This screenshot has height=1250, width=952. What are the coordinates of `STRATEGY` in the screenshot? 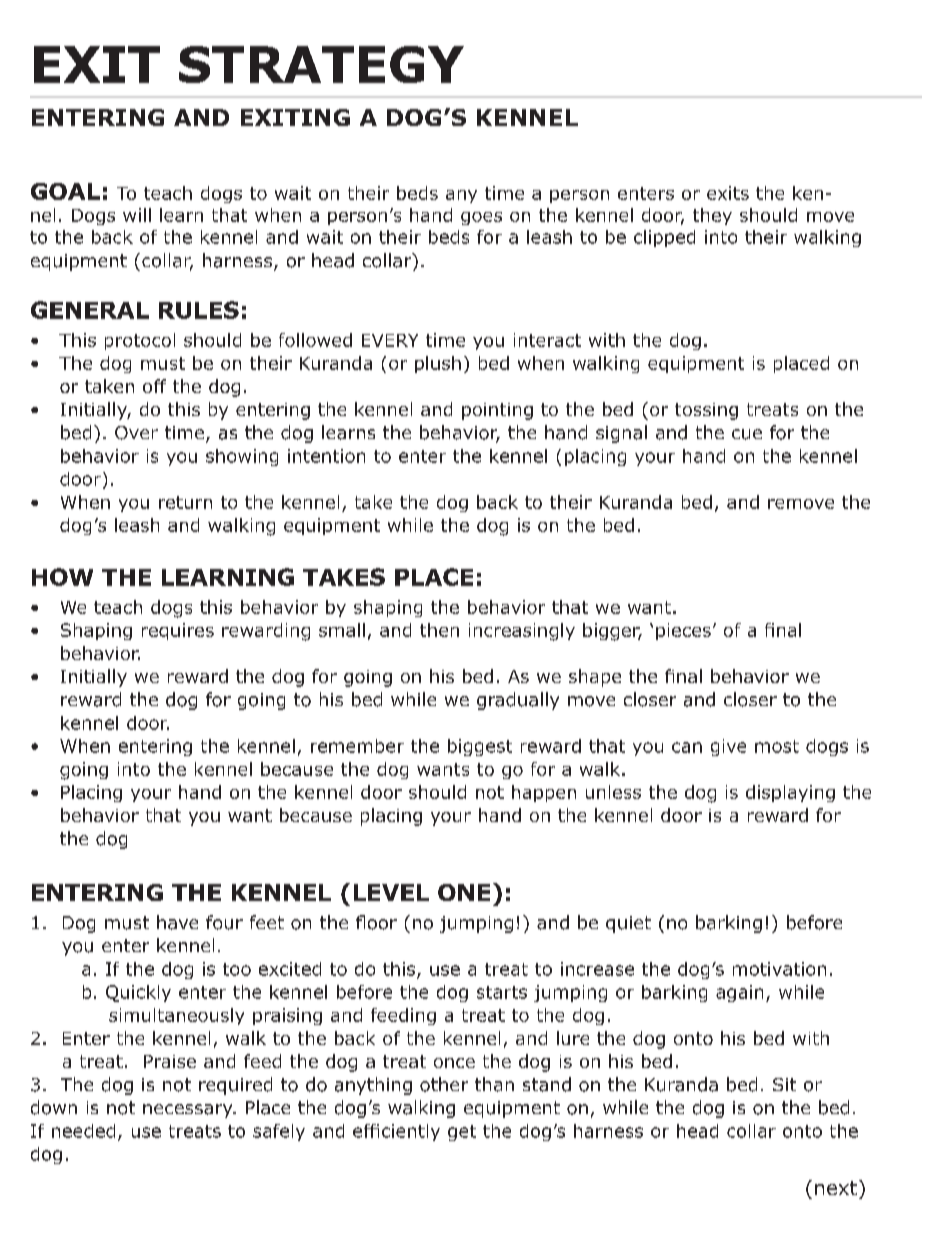 It's located at (321, 64).
